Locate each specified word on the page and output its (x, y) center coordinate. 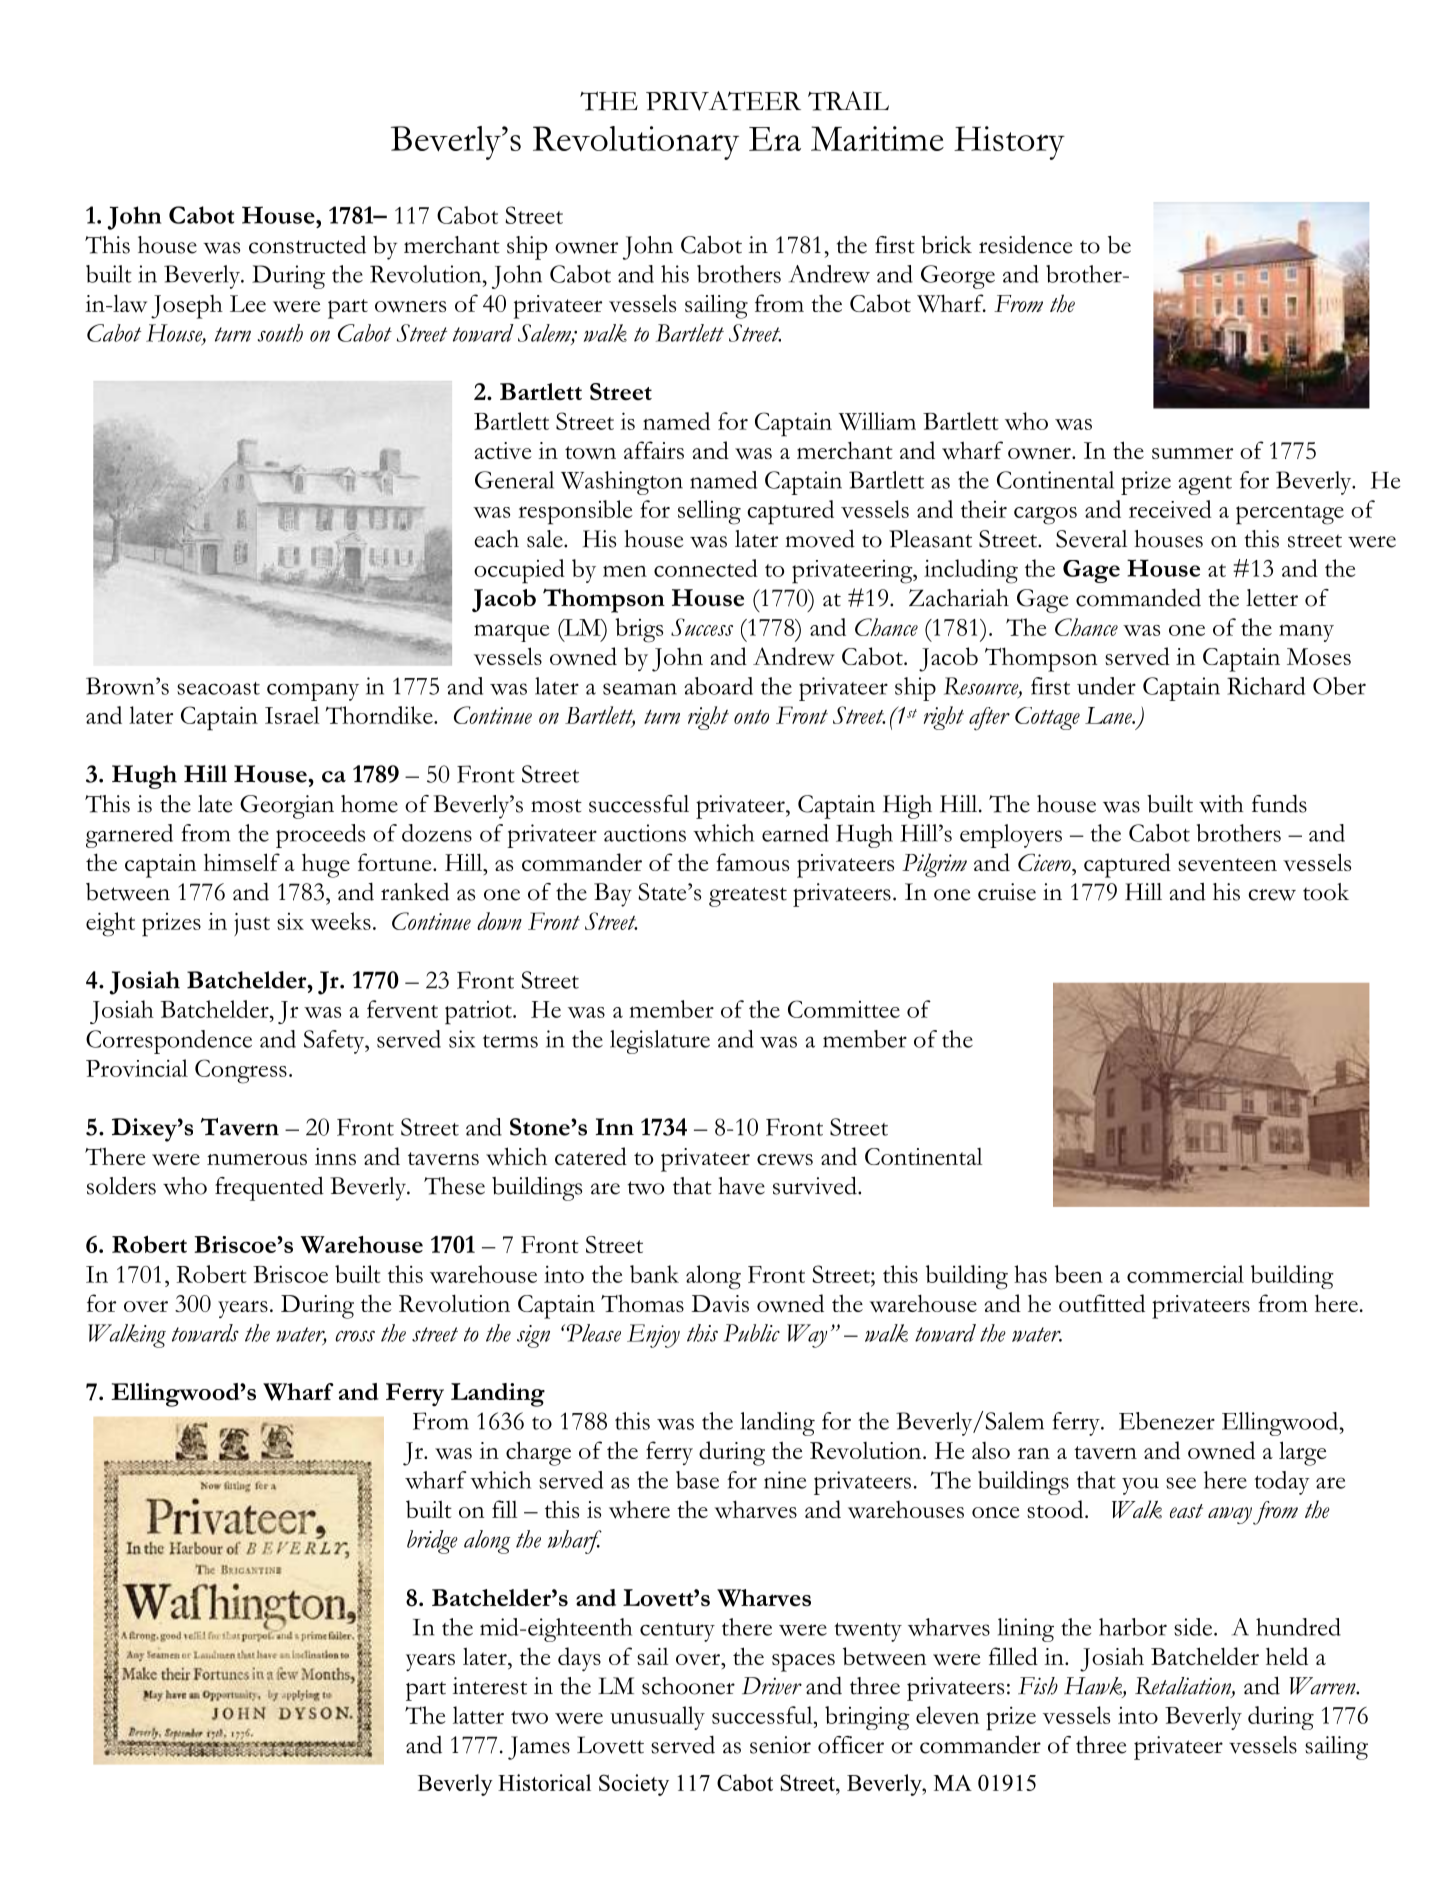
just (252, 924)
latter (478, 1715)
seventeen (1227, 864)
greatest (748, 897)
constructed (307, 245)
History (1009, 143)
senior (780, 1745)
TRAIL (848, 101)
